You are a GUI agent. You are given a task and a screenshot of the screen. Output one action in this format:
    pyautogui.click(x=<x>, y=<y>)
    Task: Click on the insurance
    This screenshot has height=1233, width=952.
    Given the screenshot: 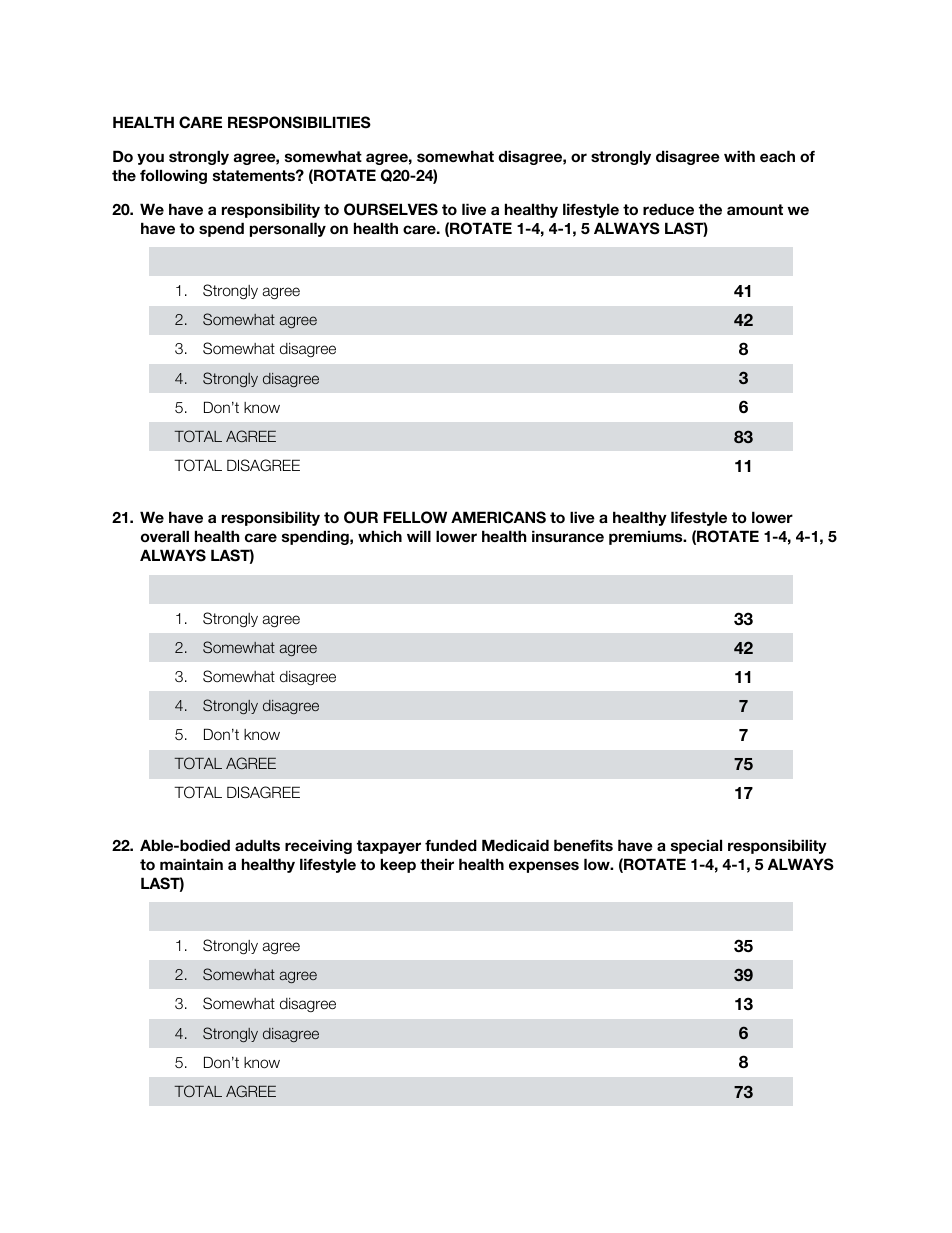 What is the action you would take?
    pyautogui.click(x=568, y=536)
